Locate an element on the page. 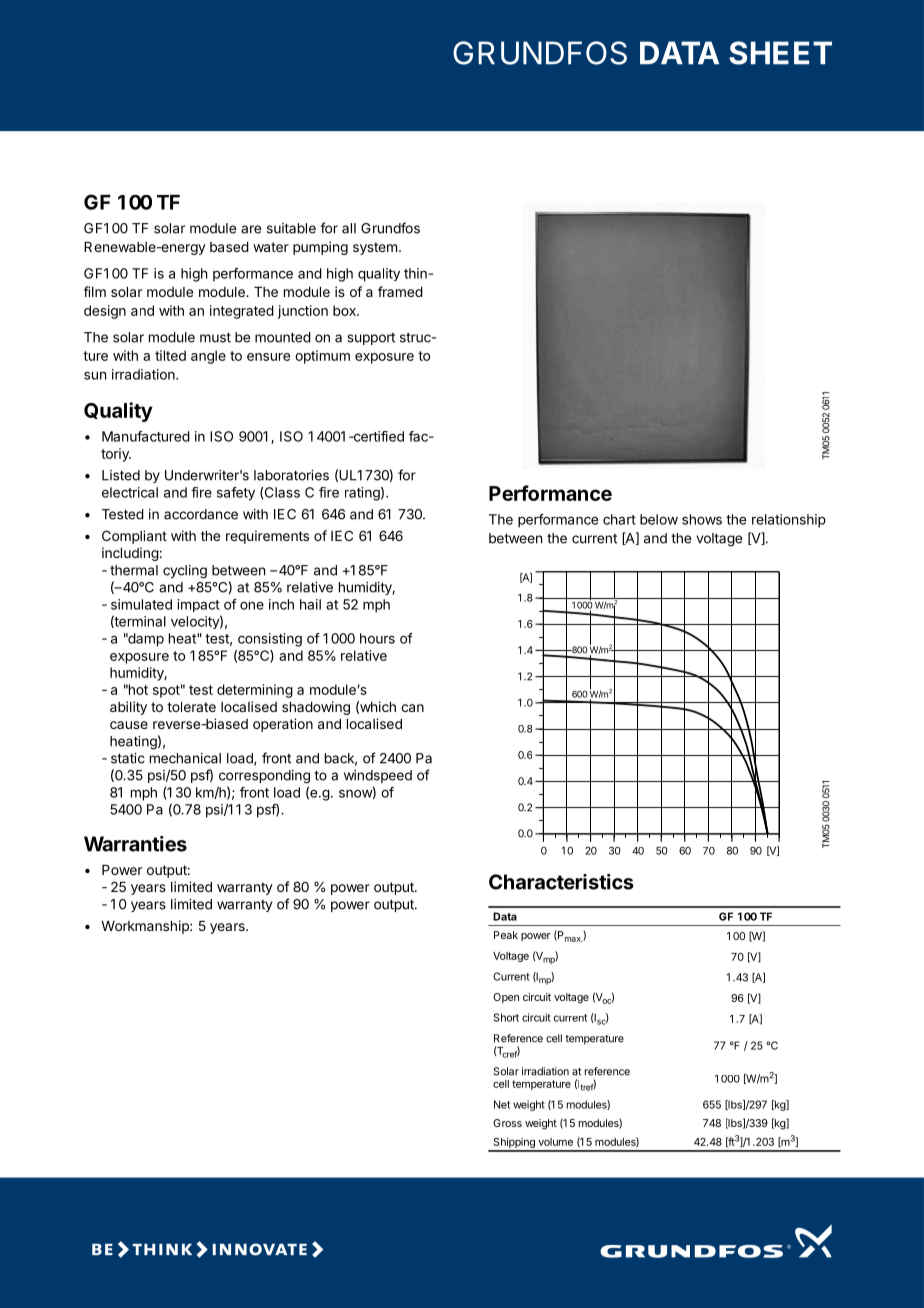 This page has width=924, height=1308. SHEET is located at coordinates (780, 53).
